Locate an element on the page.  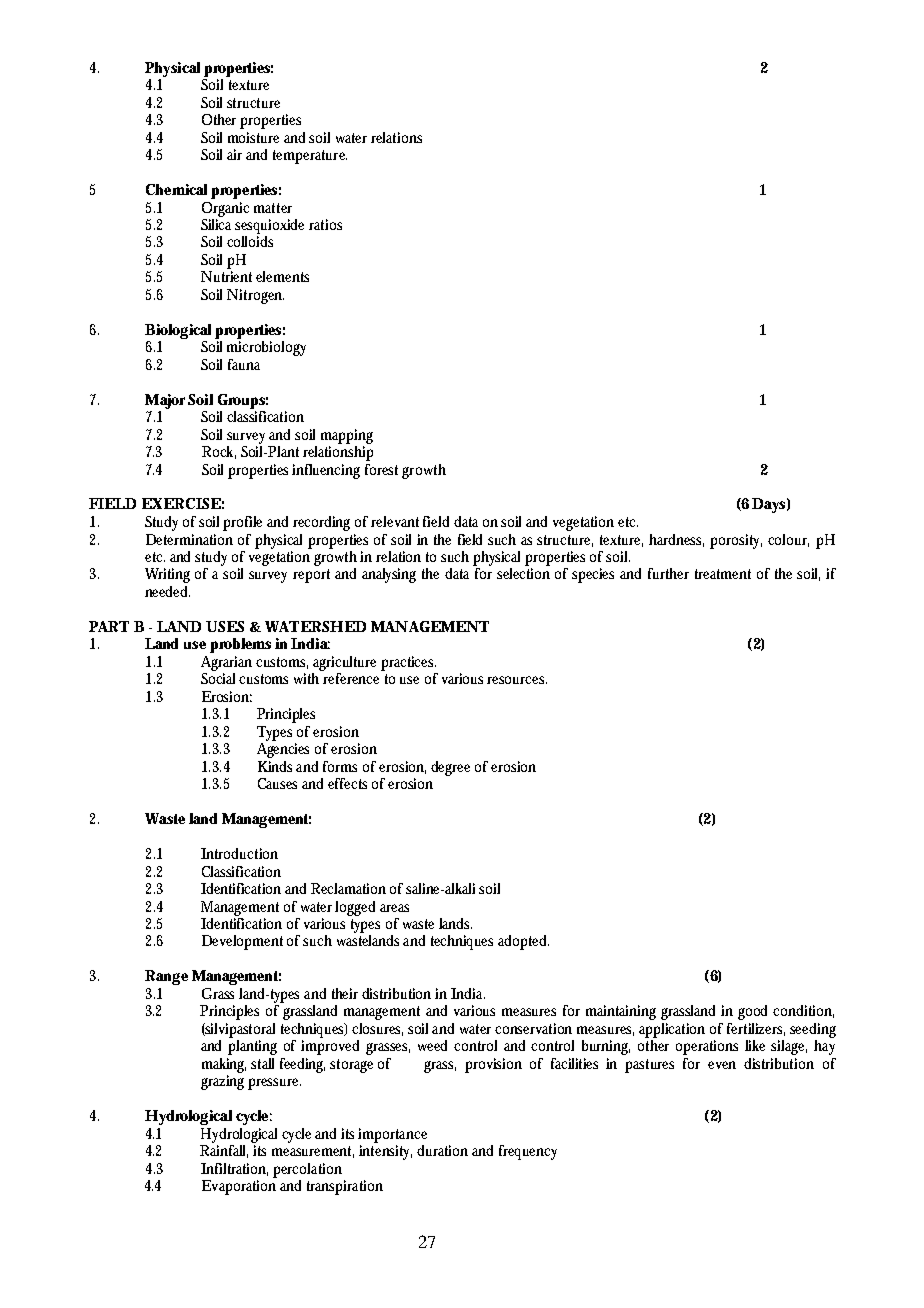
Rainfall is located at coordinates (224, 1150).
